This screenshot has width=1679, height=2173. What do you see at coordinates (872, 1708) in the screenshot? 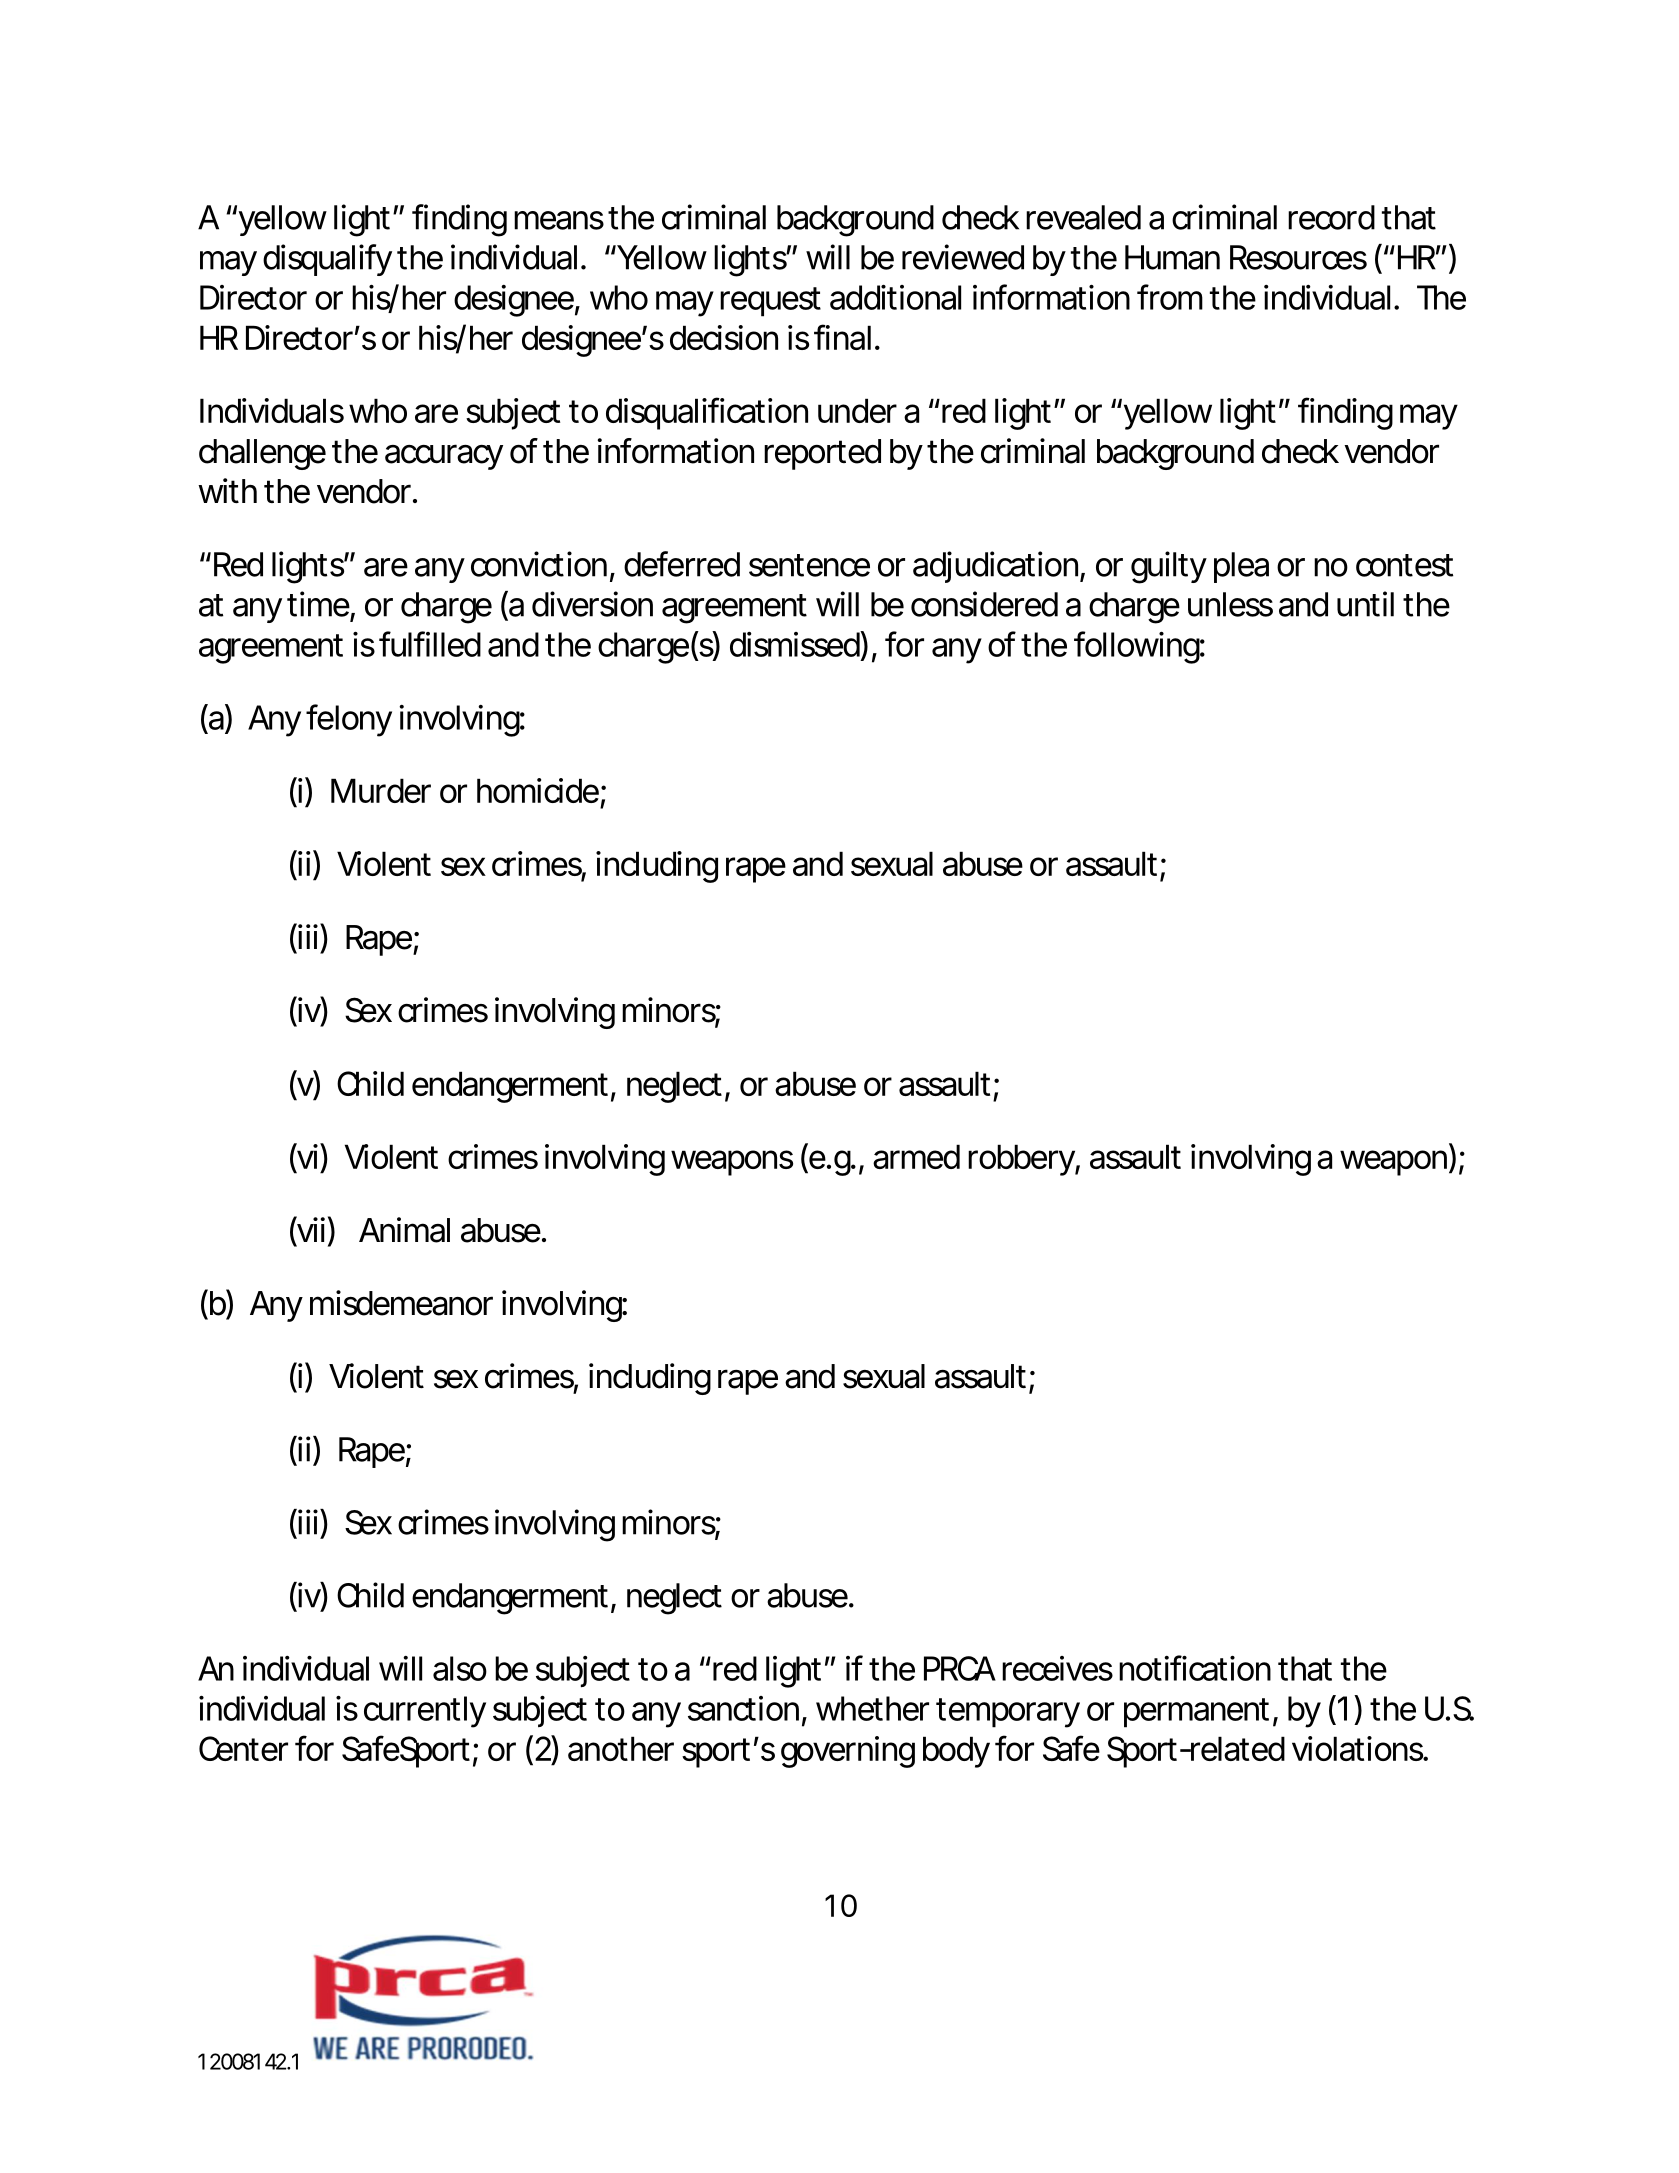
I see `whether` at bounding box center [872, 1708].
